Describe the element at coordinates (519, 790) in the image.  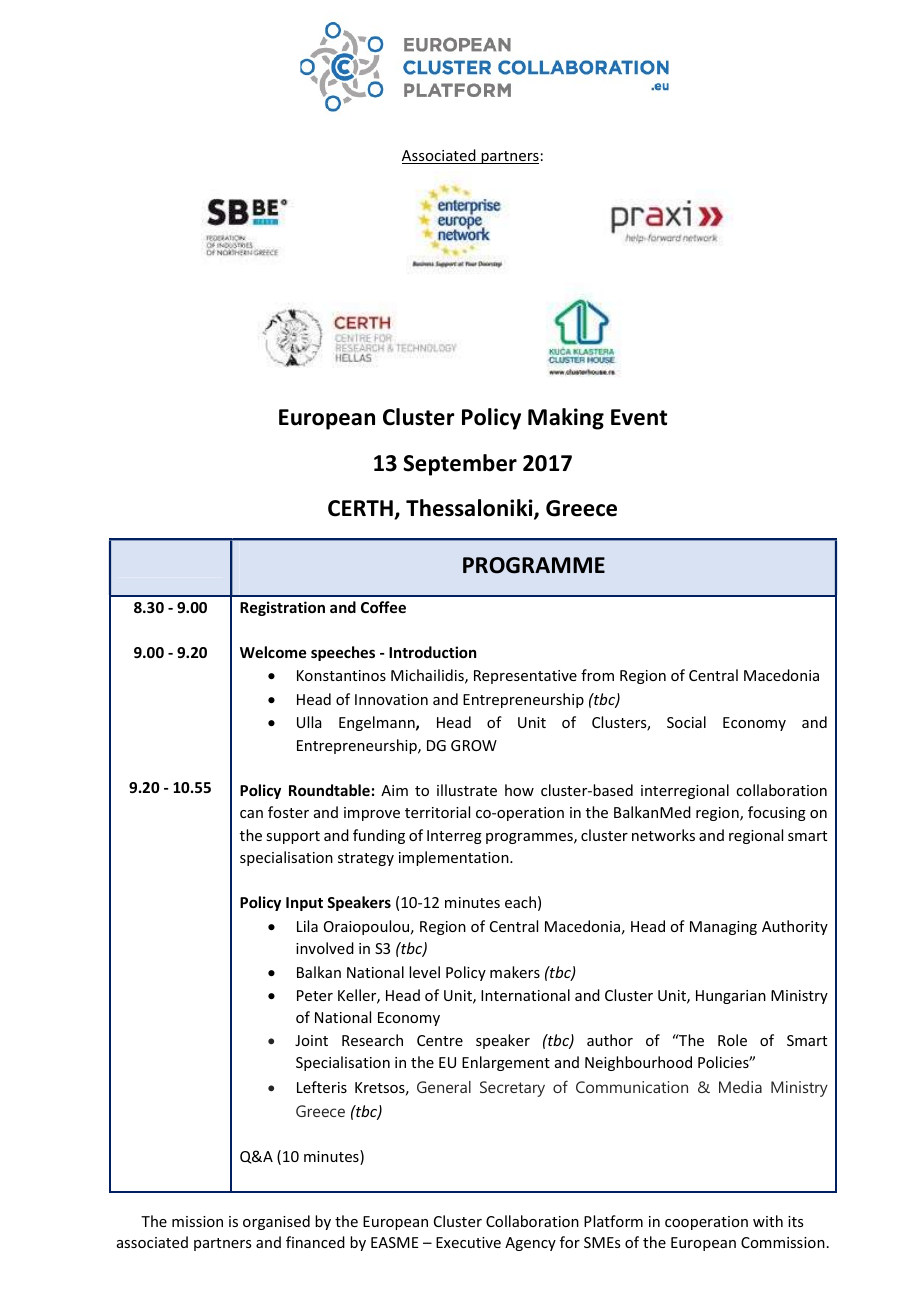
I see `how` at that location.
